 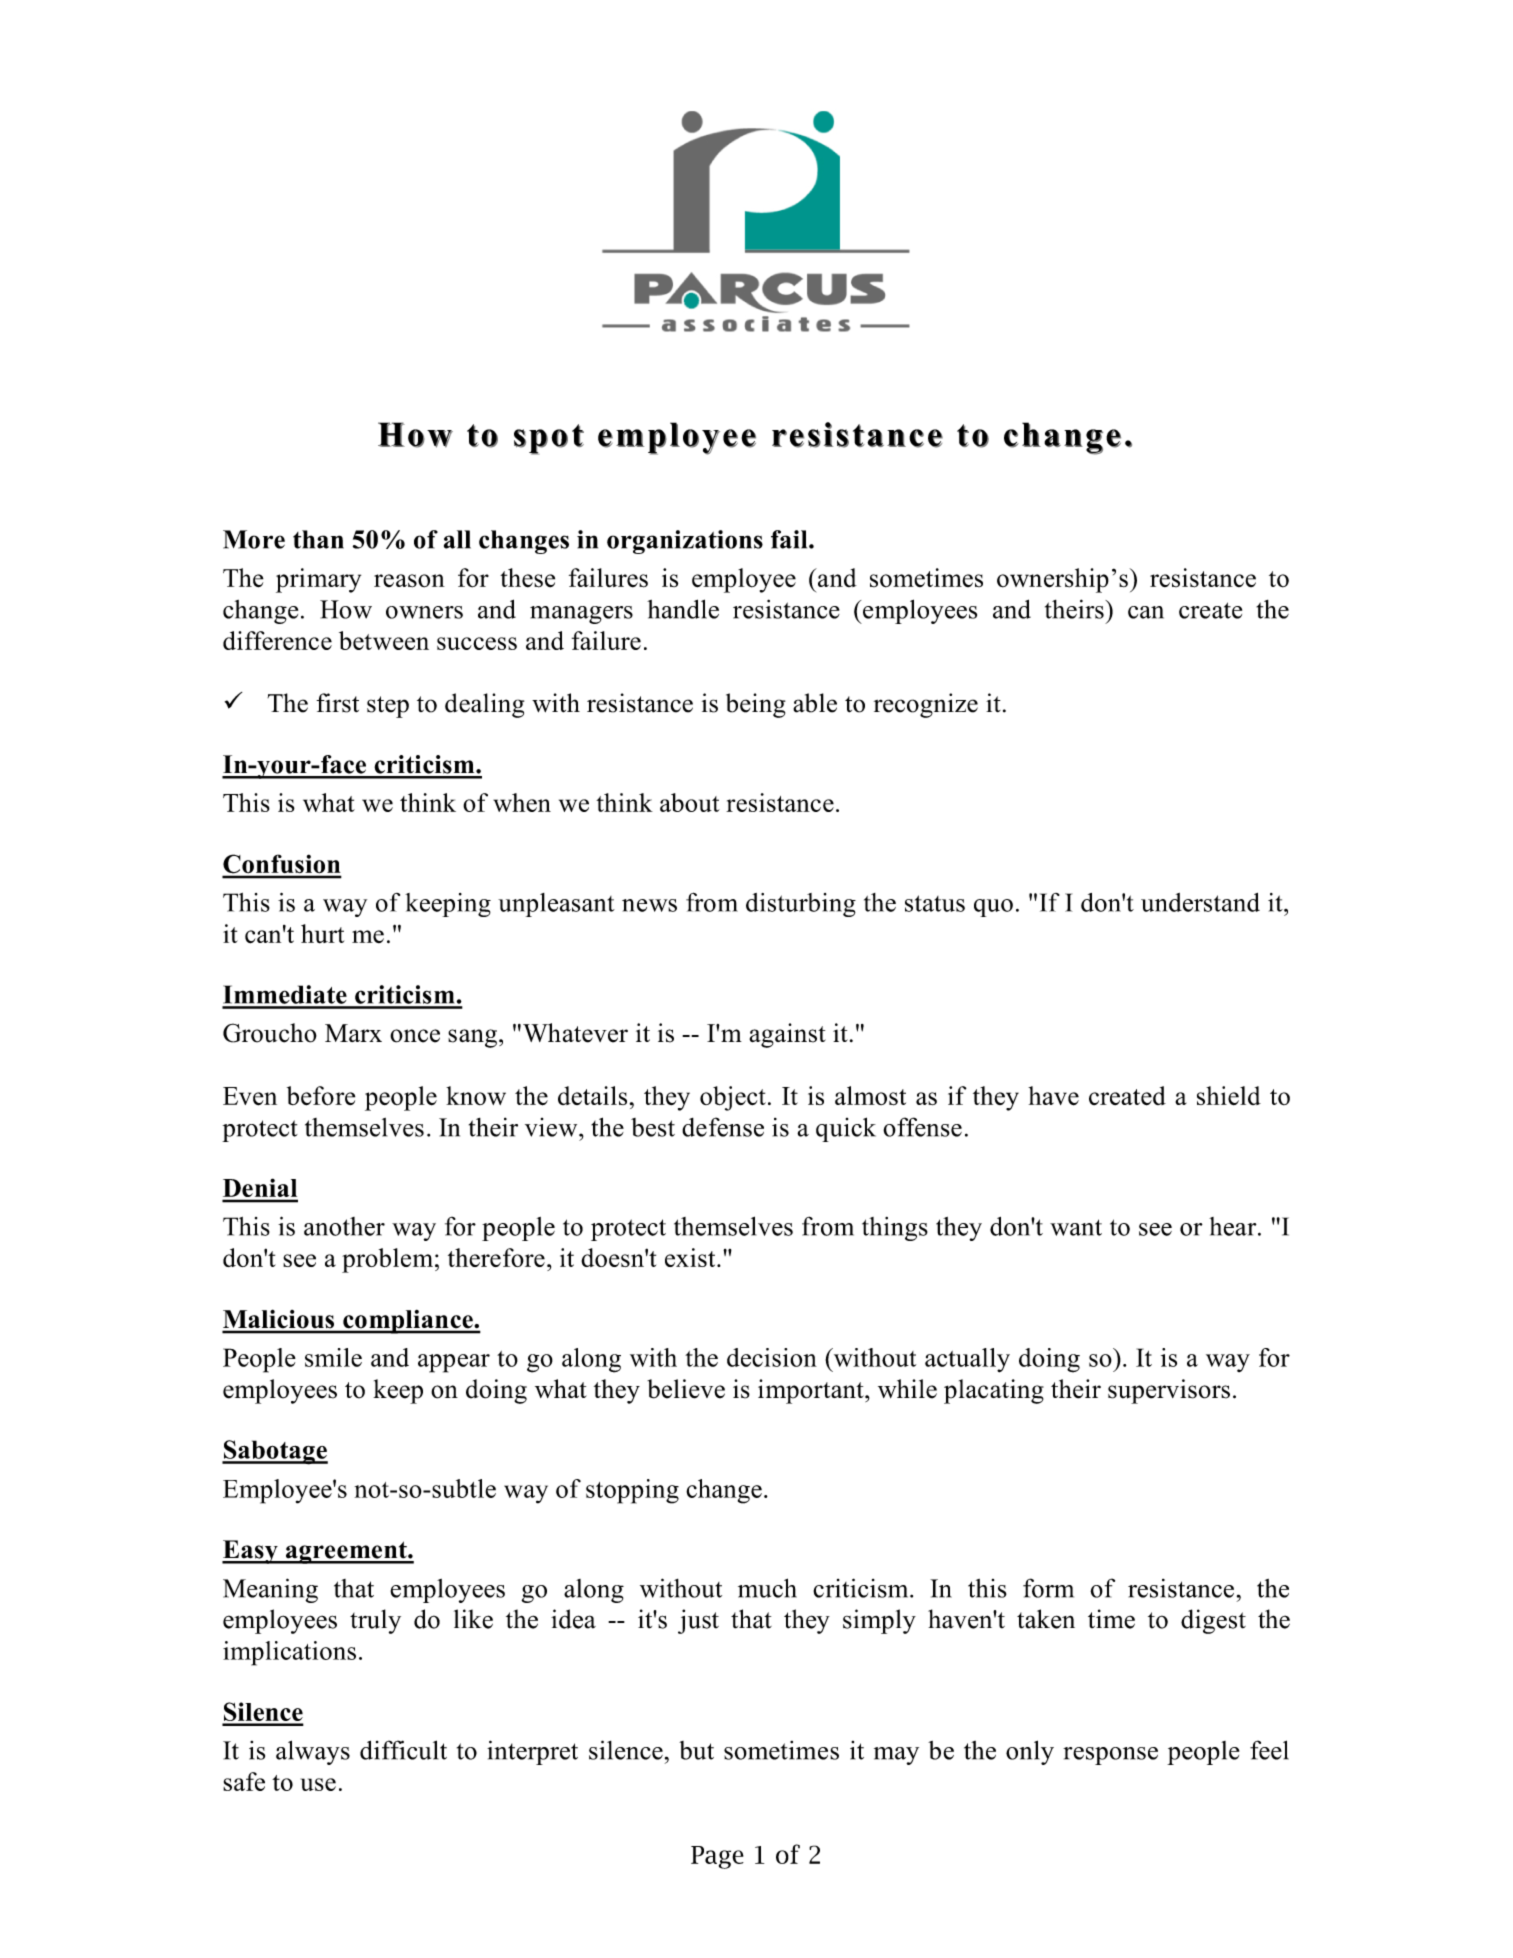 What do you see at coordinates (409, 581) in the screenshot?
I see `reason` at bounding box center [409, 581].
